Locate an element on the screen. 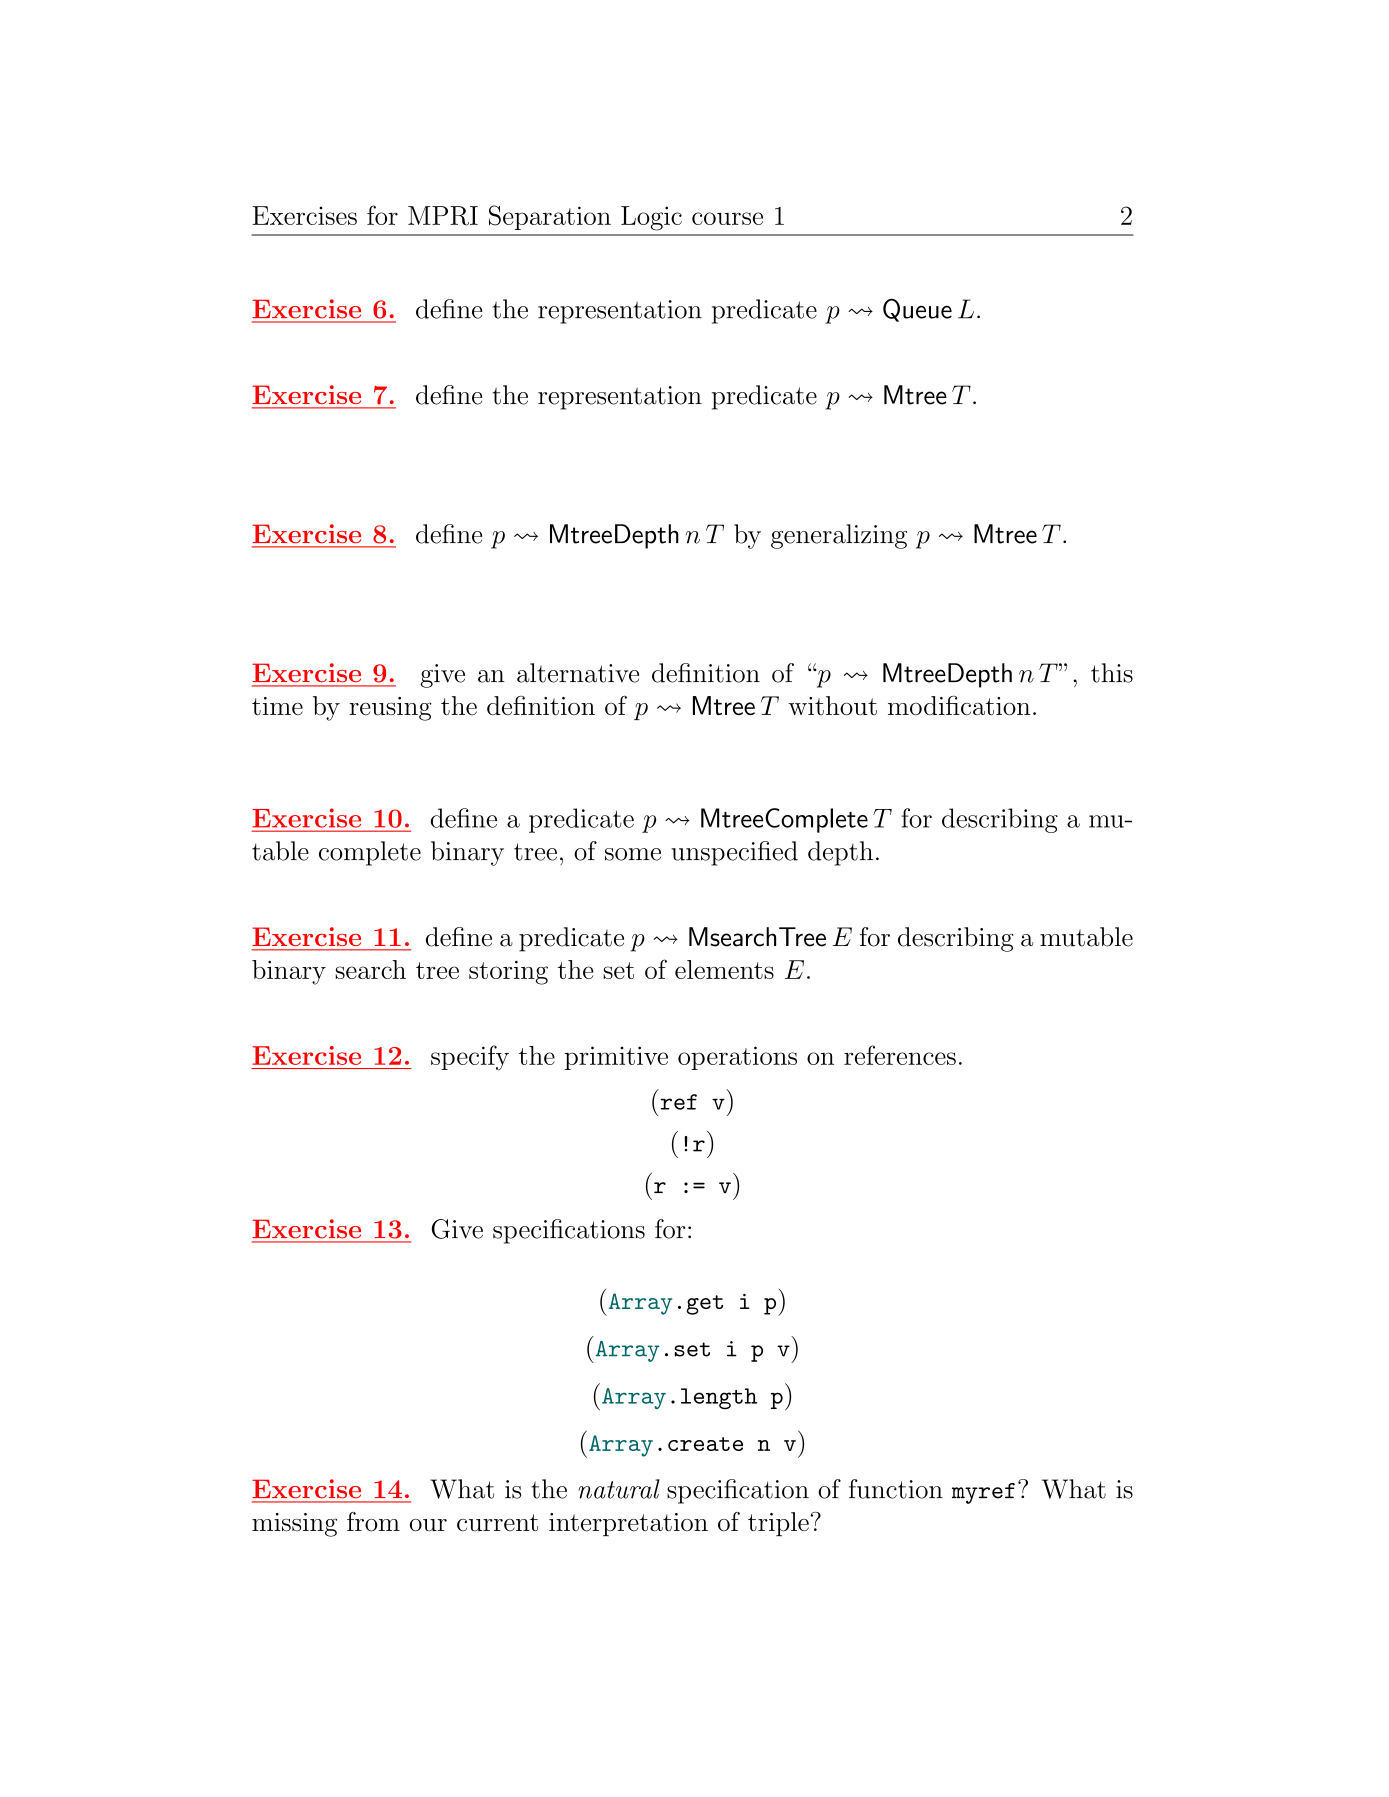  course is located at coordinates (727, 218).
